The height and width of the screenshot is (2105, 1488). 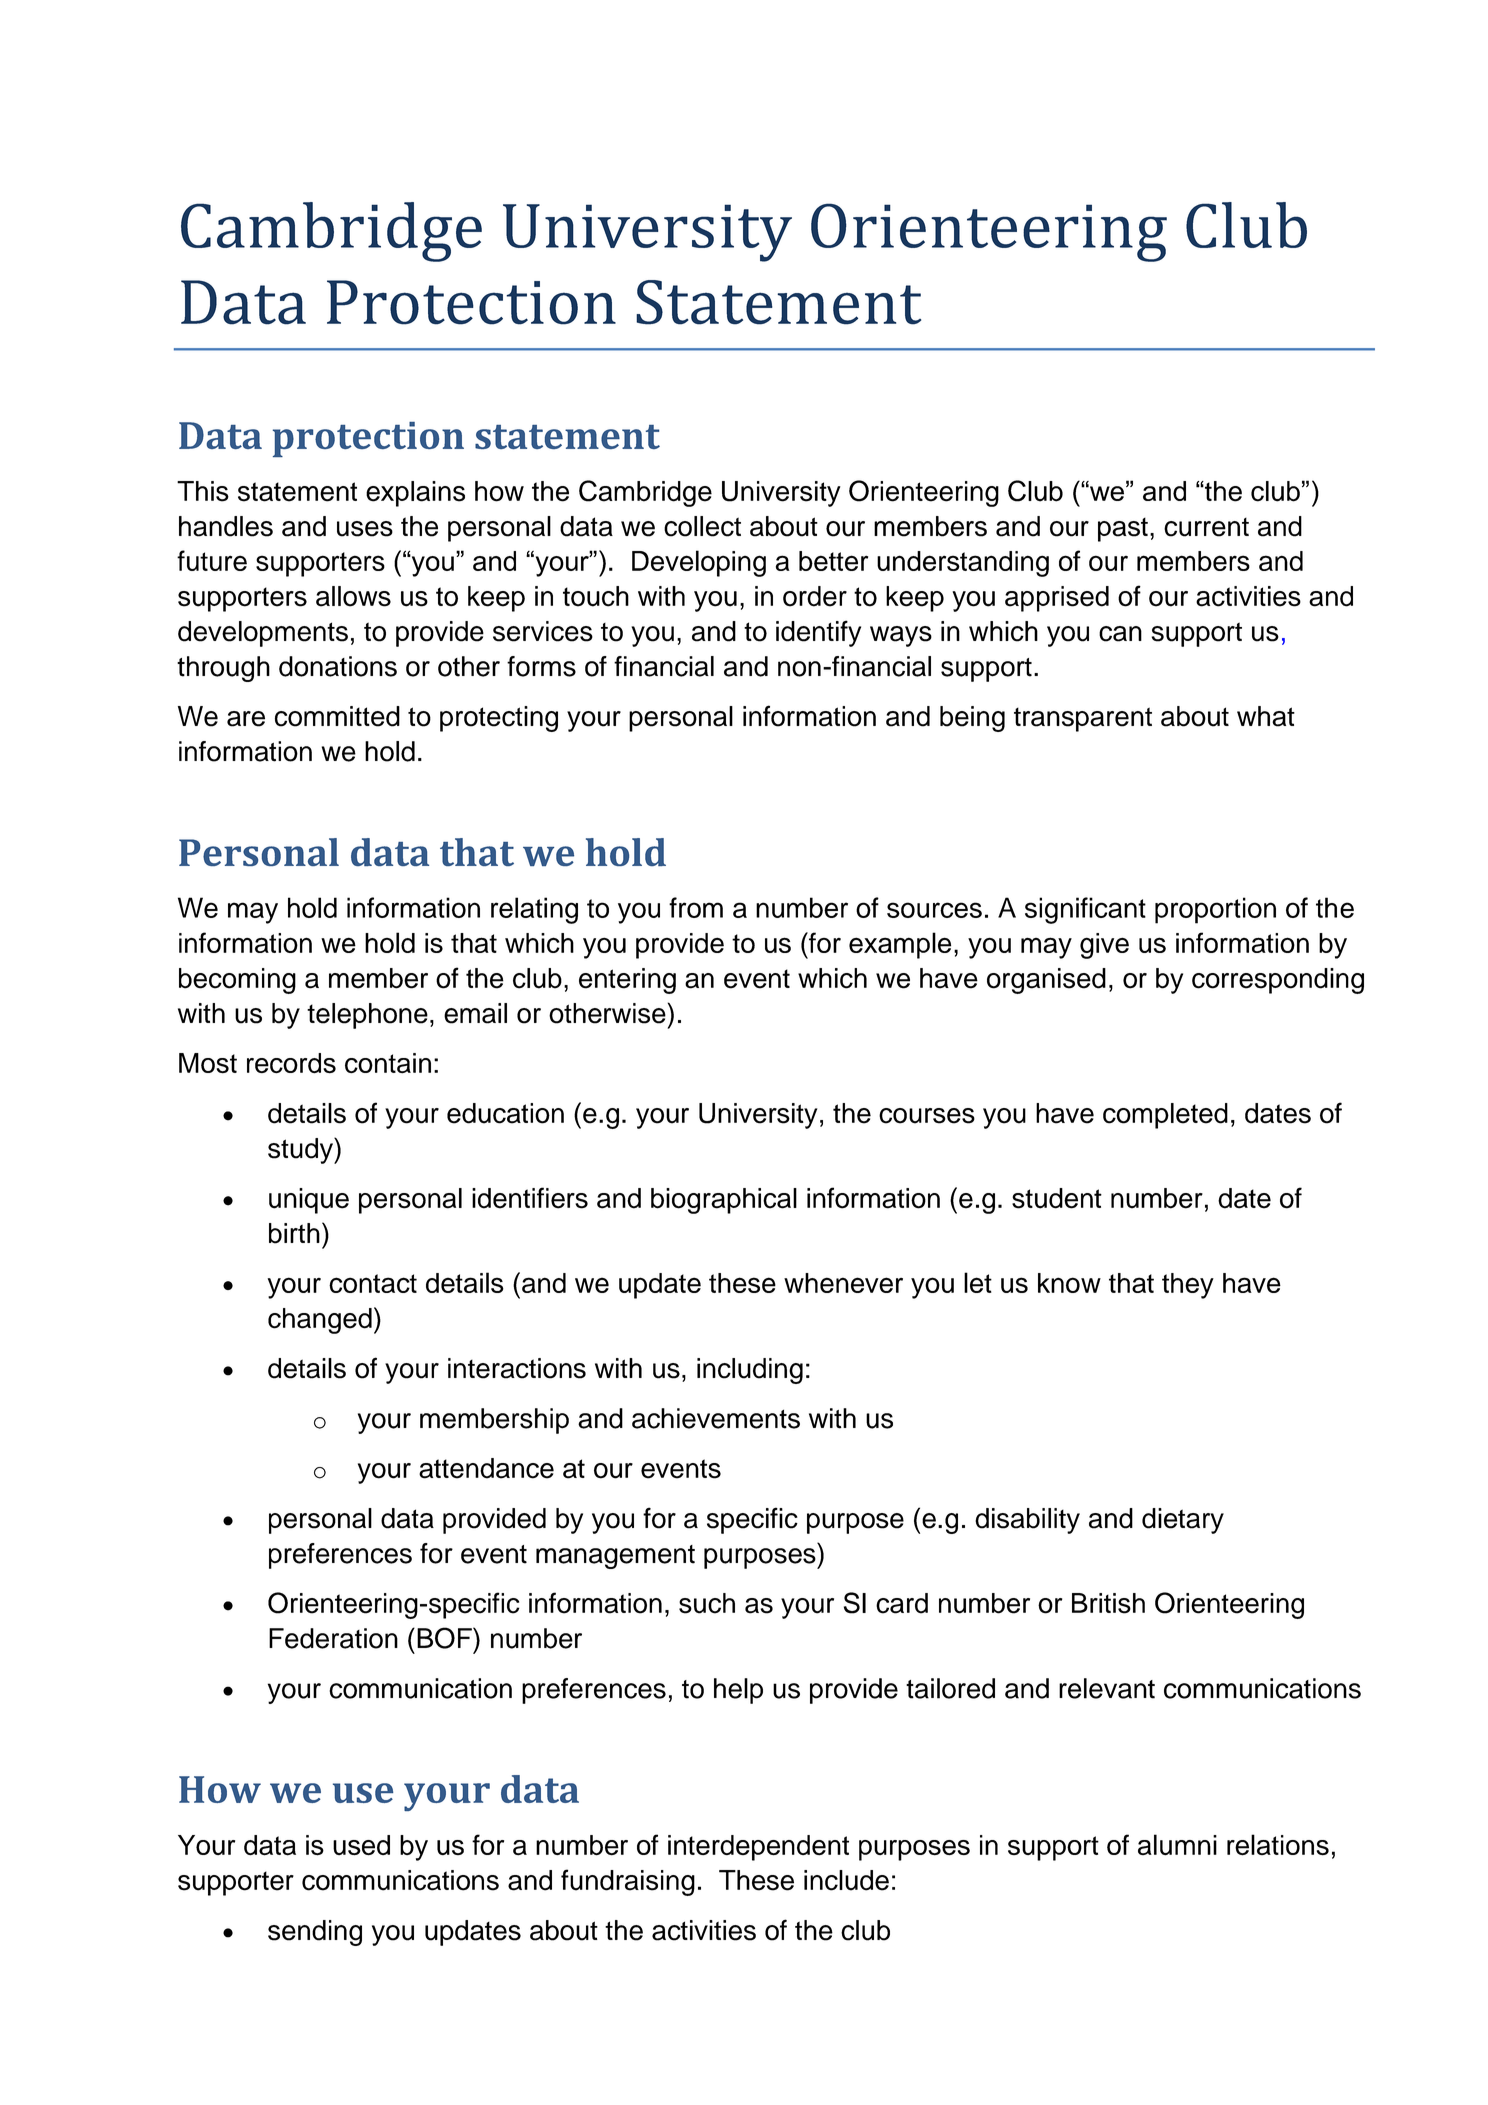 I want to click on collect, so click(x=702, y=526).
